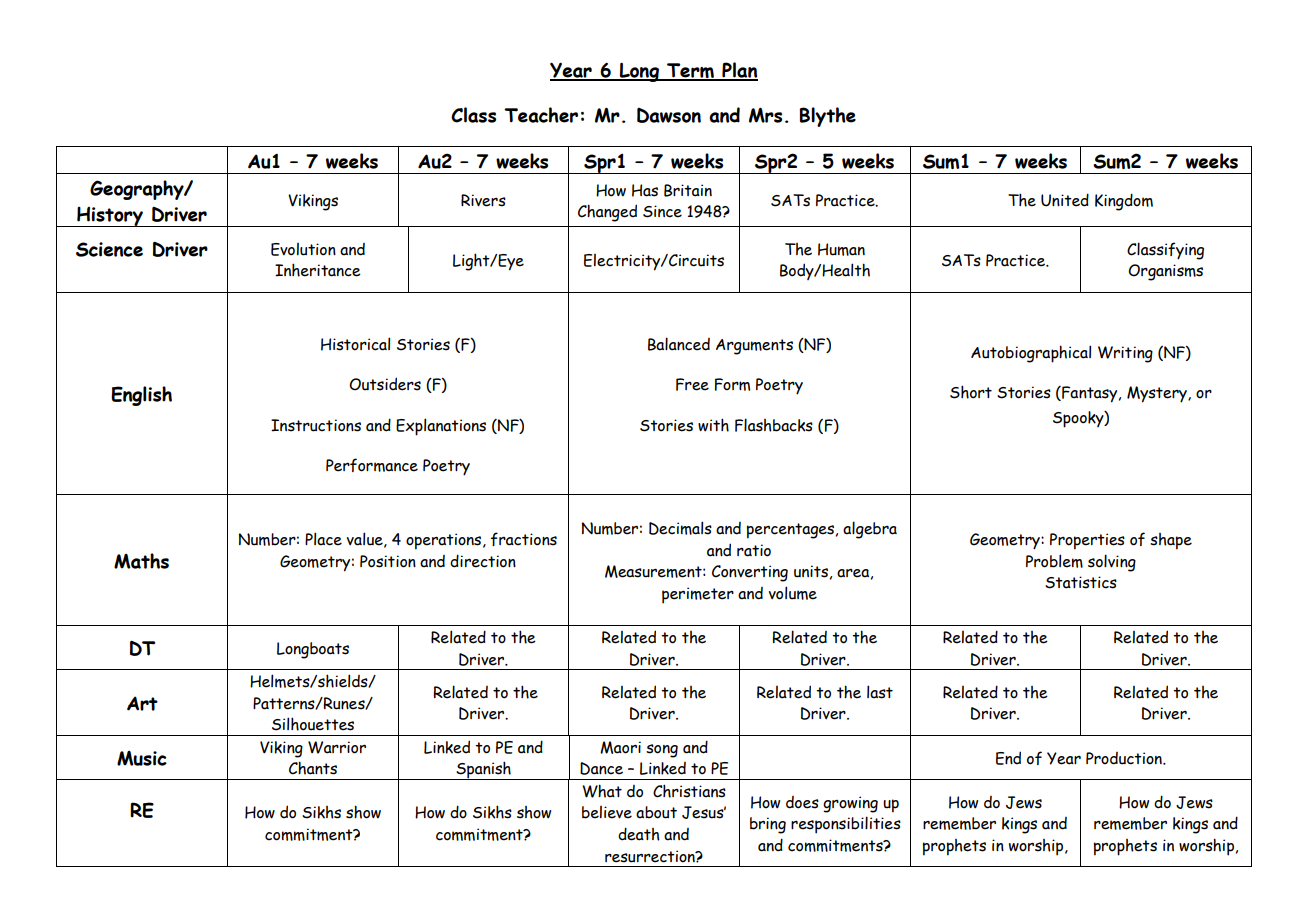 The width and height of the screenshot is (1308, 924). I want to click on Autobiographical, so click(1031, 354).
